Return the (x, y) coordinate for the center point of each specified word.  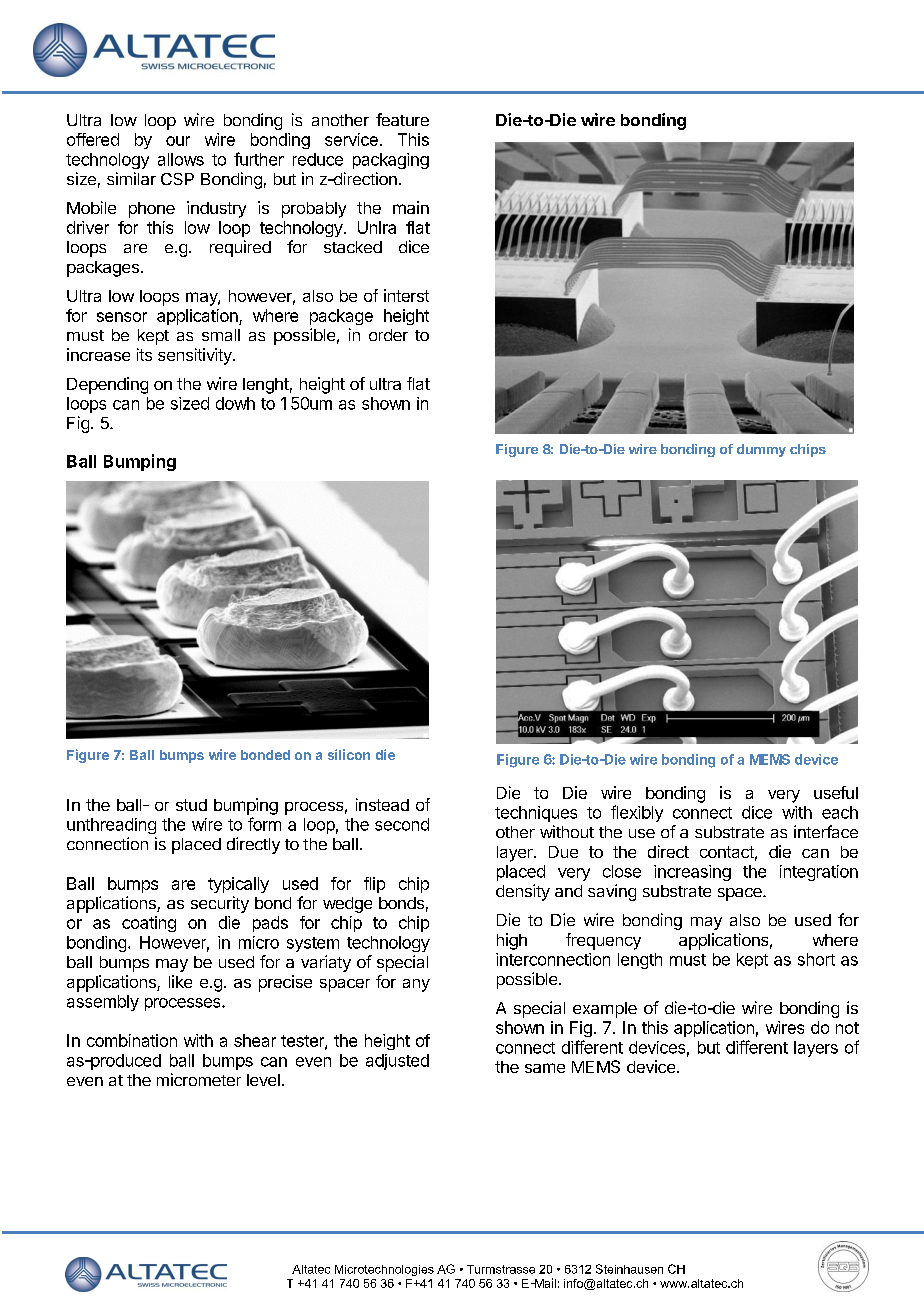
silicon (349, 754)
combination (132, 1040)
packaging (391, 161)
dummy (761, 450)
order (388, 335)
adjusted (397, 1062)
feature (402, 119)
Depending (107, 385)
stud (191, 805)
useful (836, 792)
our (178, 141)
